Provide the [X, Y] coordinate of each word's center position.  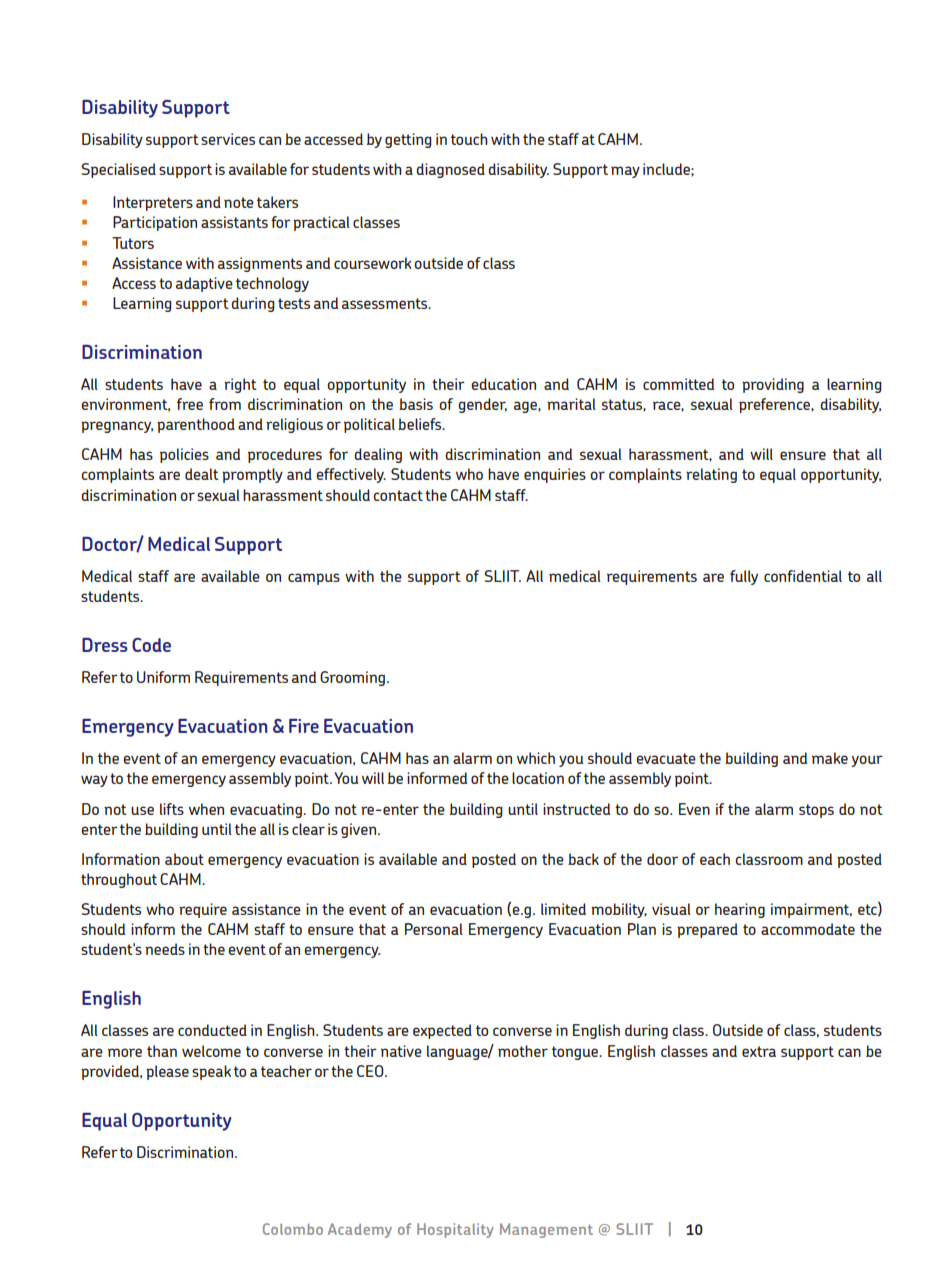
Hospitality [455, 1230]
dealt [202, 474]
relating [711, 475]
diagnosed [450, 170]
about [184, 859]
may [625, 172]
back [583, 859]
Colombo [293, 1229]
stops [816, 811]
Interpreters [153, 203]
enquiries [555, 475]
